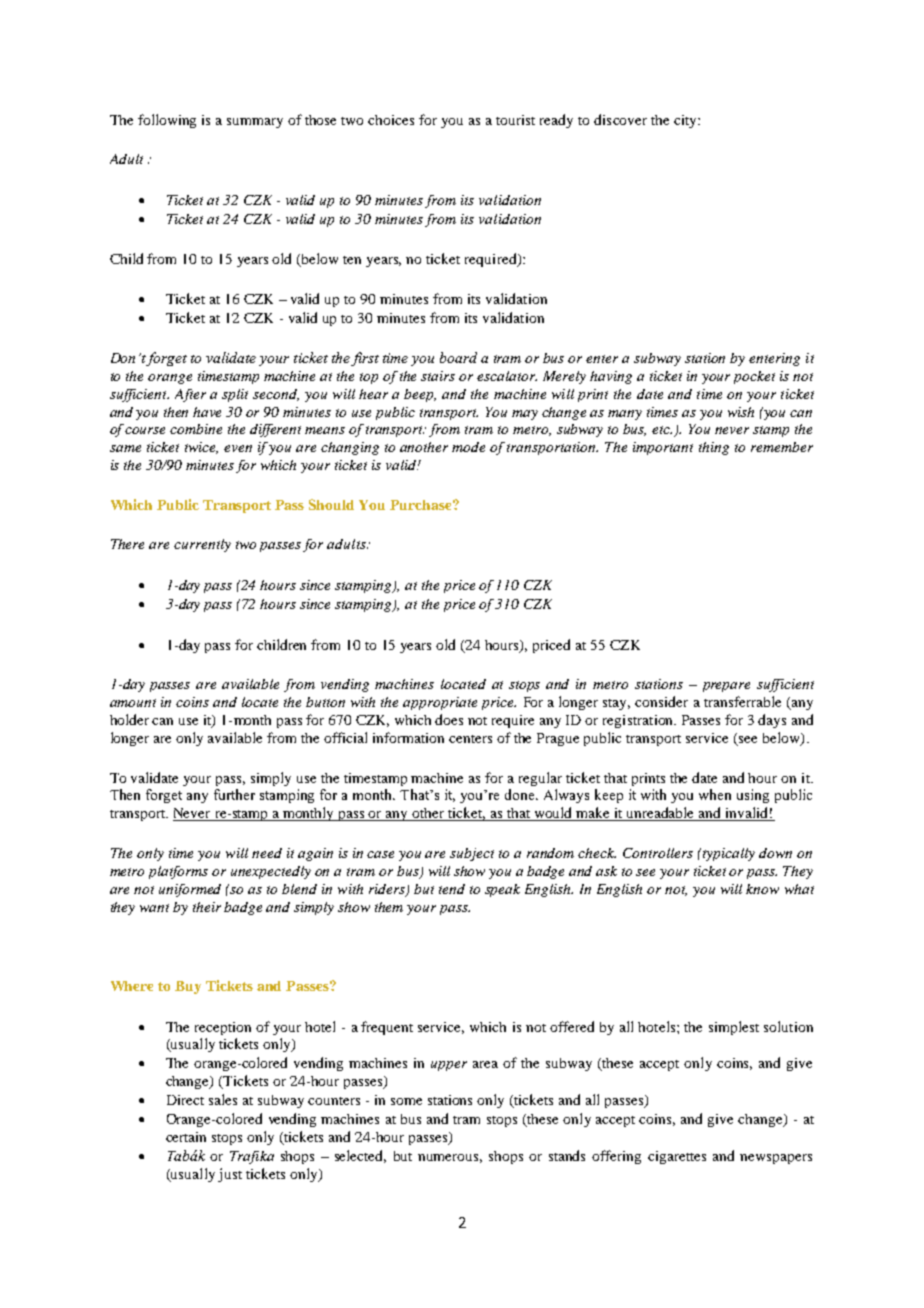  Describe the element at coordinates (515, 120) in the document. I see `tourist` at that location.
